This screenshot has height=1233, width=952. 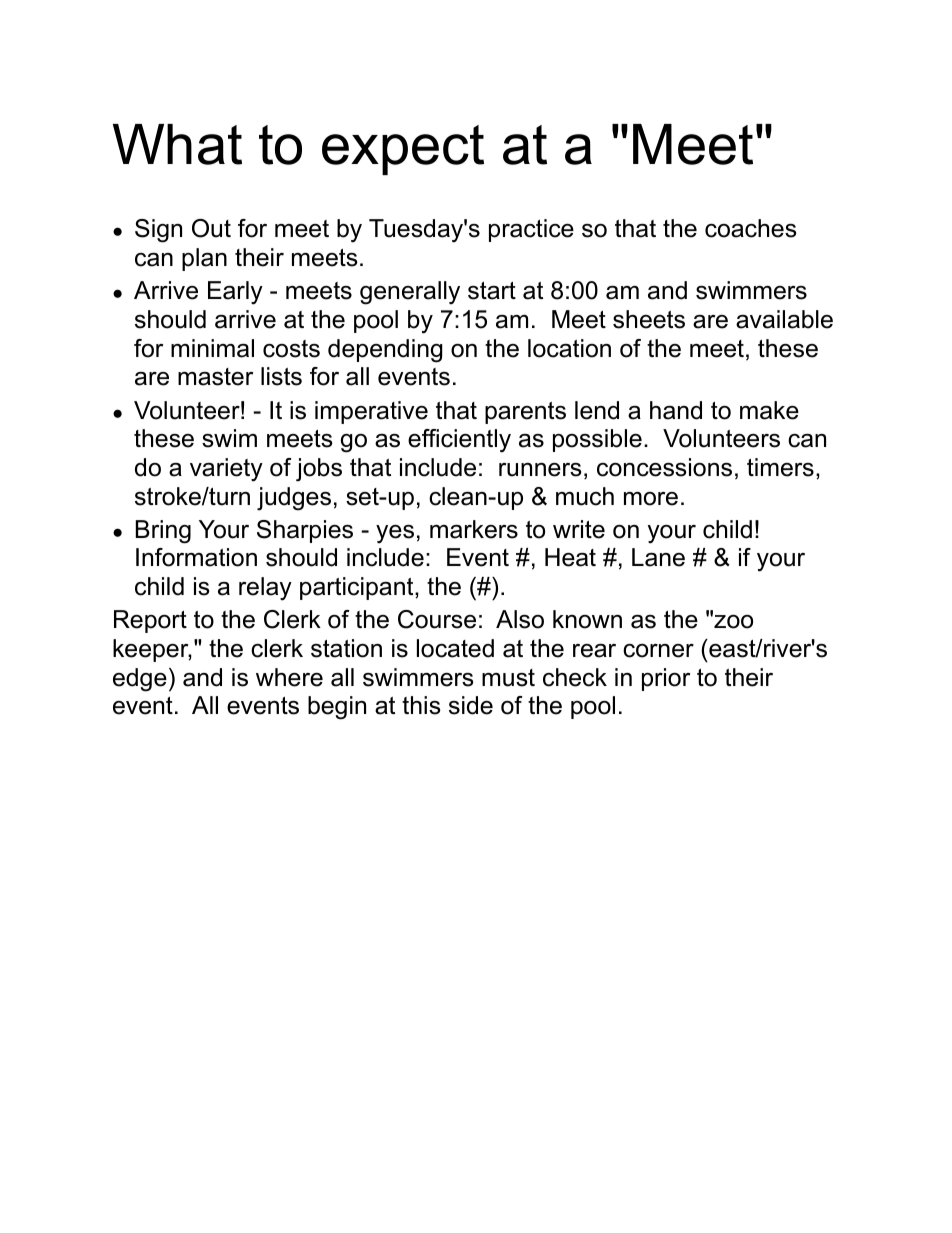 I want to click on start, so click(x=492, y=291).
